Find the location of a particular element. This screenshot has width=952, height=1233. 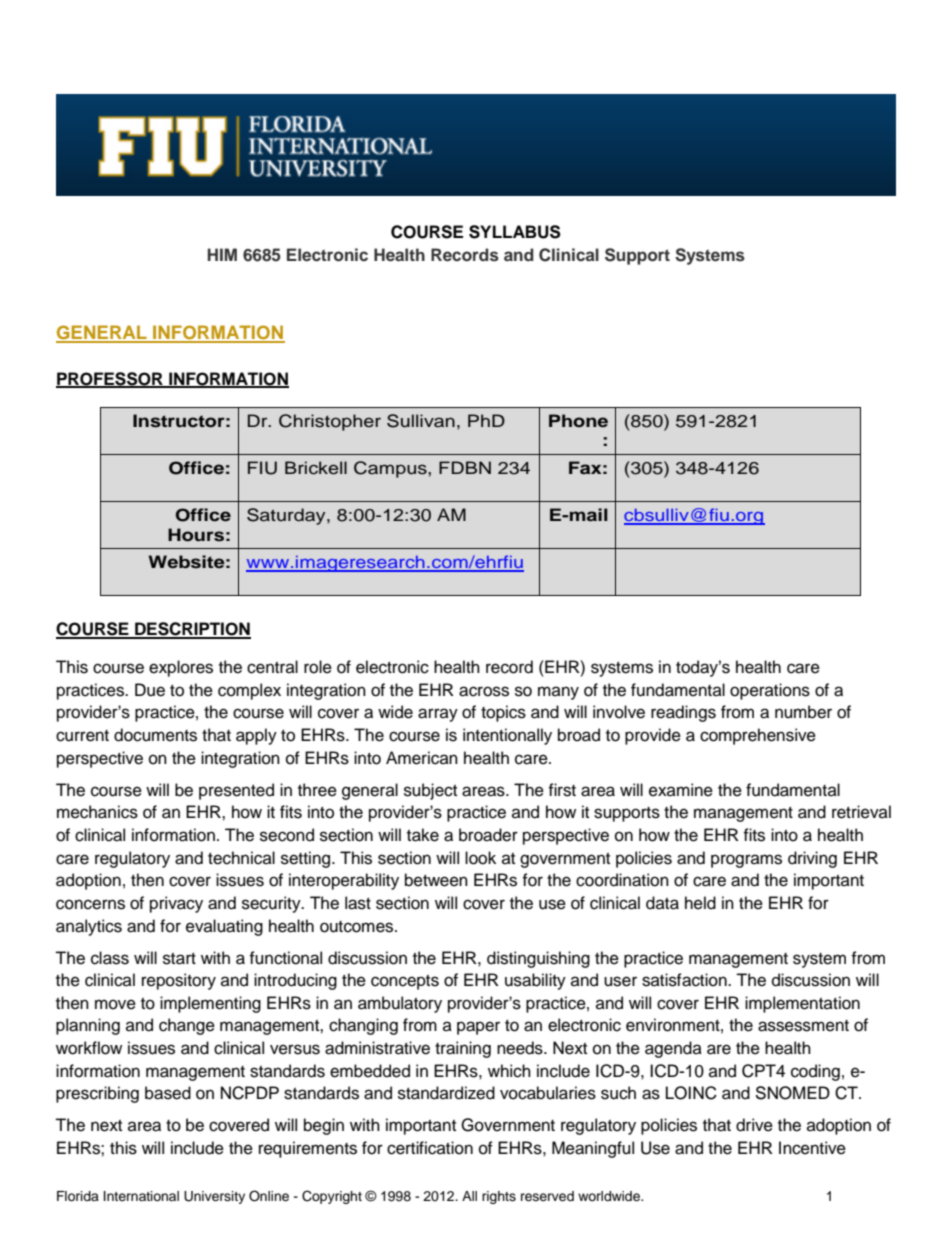

International is located at coordinates (141, 1196).
